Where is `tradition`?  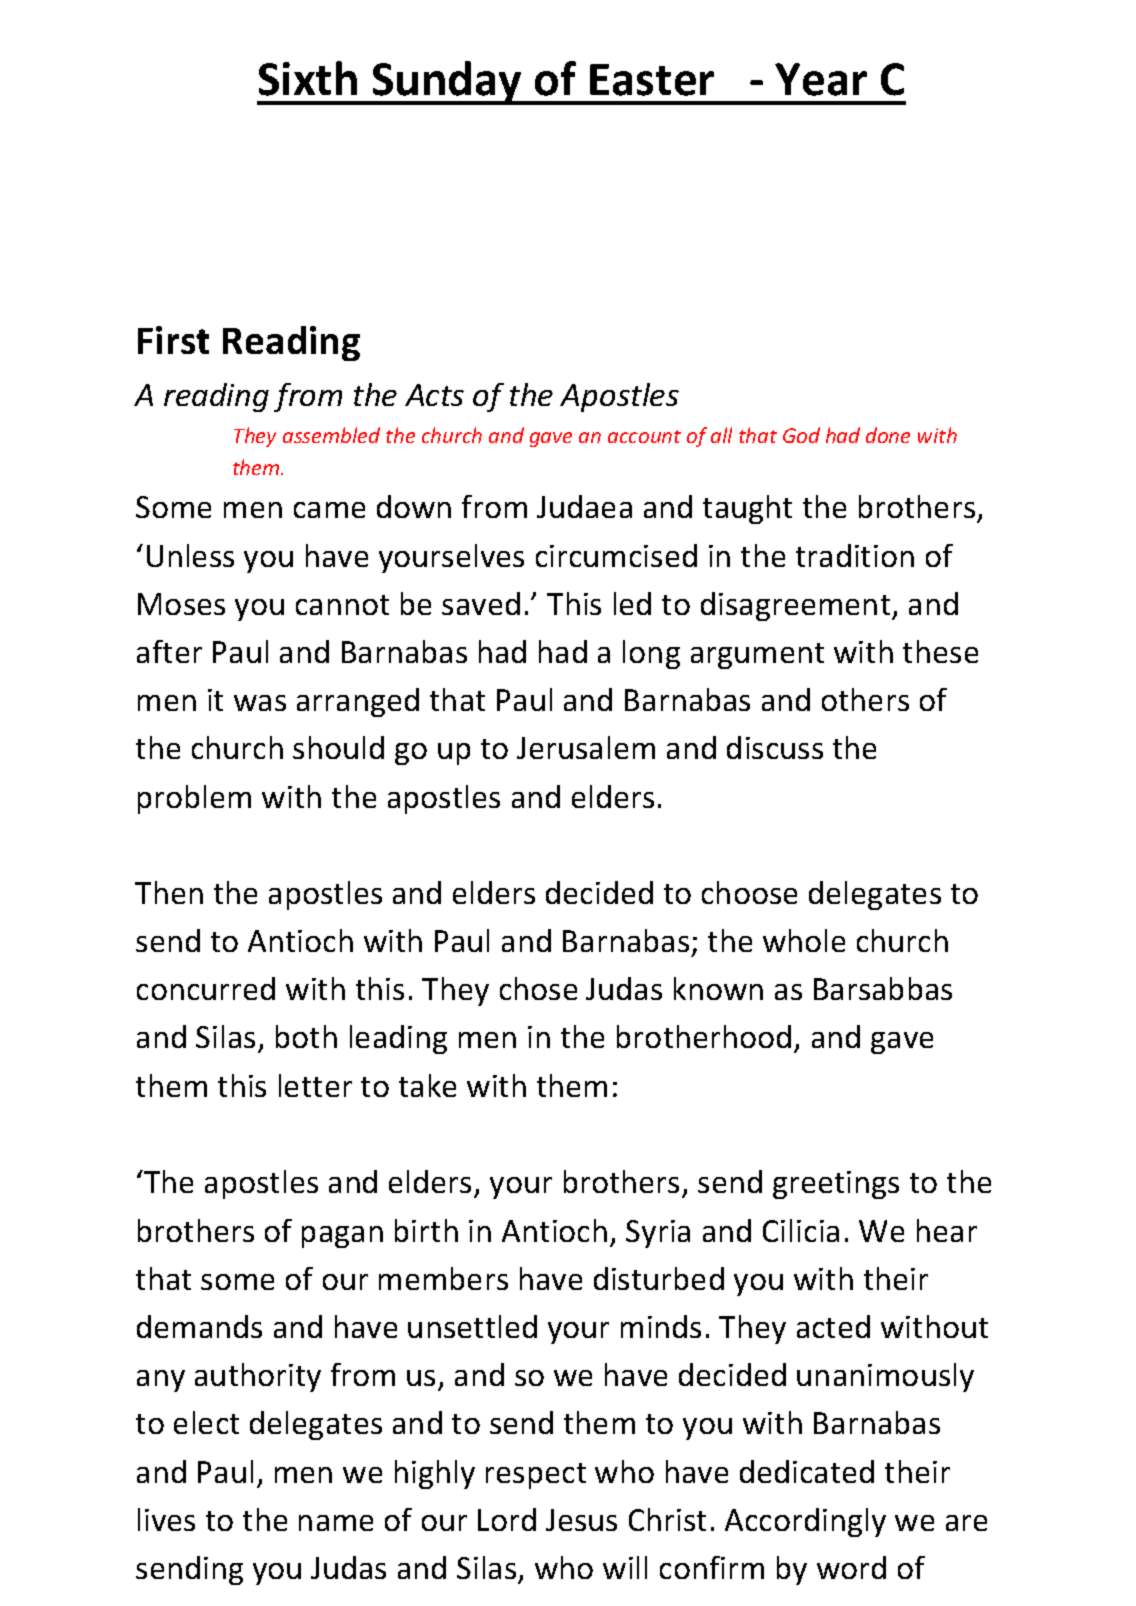
tradition is located at coordinates (855, 555).
